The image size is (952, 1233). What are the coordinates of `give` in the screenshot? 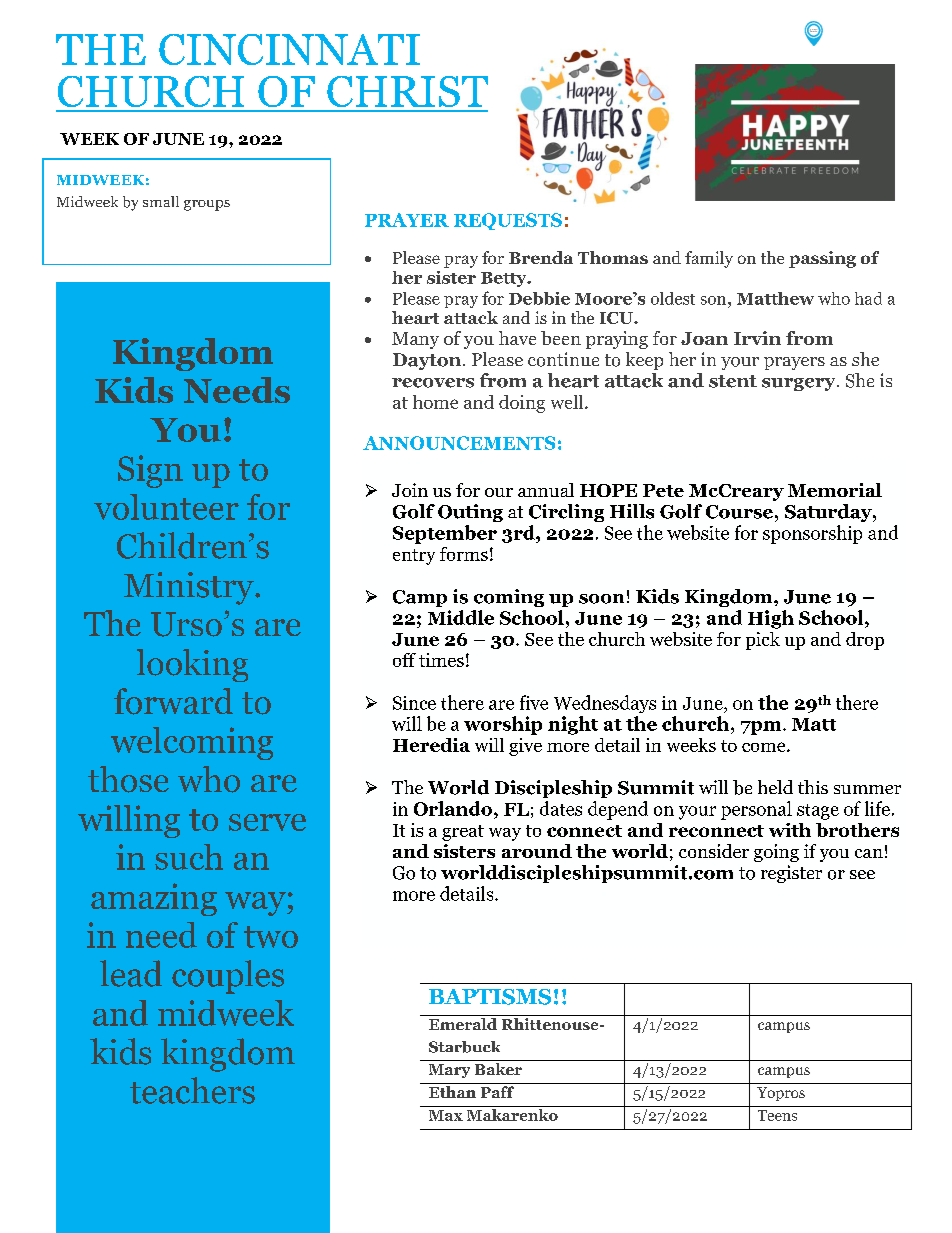 It's located at (525, 747).
